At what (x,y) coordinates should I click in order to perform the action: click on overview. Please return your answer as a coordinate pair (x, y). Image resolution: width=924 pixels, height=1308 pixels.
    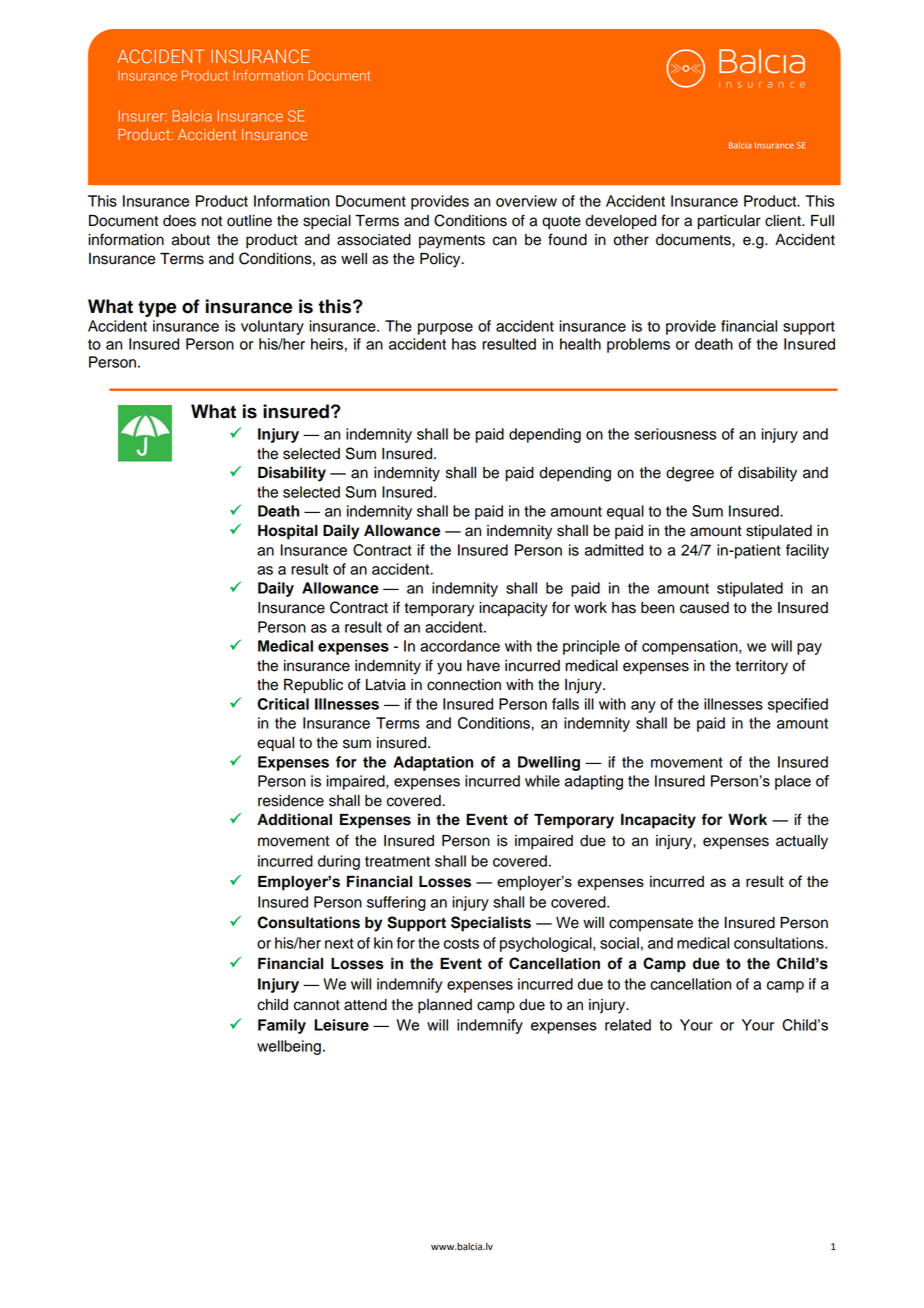
    Looking at the image, I should click on (526, 201).
